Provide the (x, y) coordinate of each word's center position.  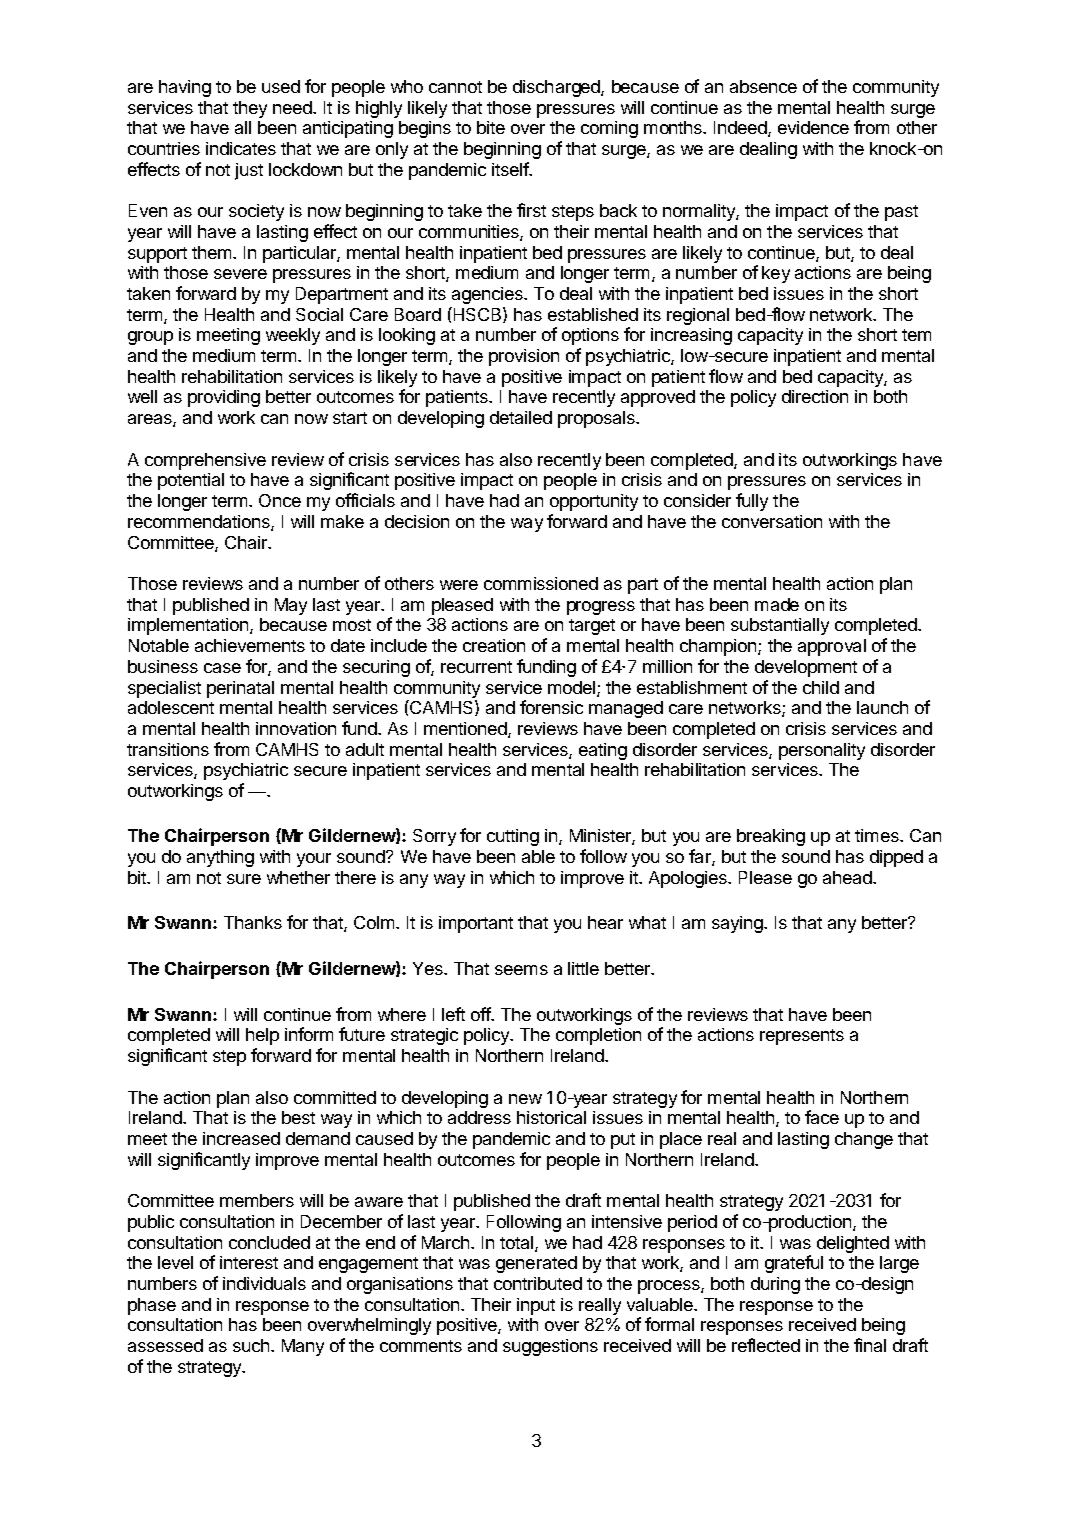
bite (491, 127)
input (536, 1306)
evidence (813, 127)
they (250, 109)
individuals (264, 1283)
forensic (551, 707)
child (821, 687)
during (775, 1285)
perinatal (240, 689)
